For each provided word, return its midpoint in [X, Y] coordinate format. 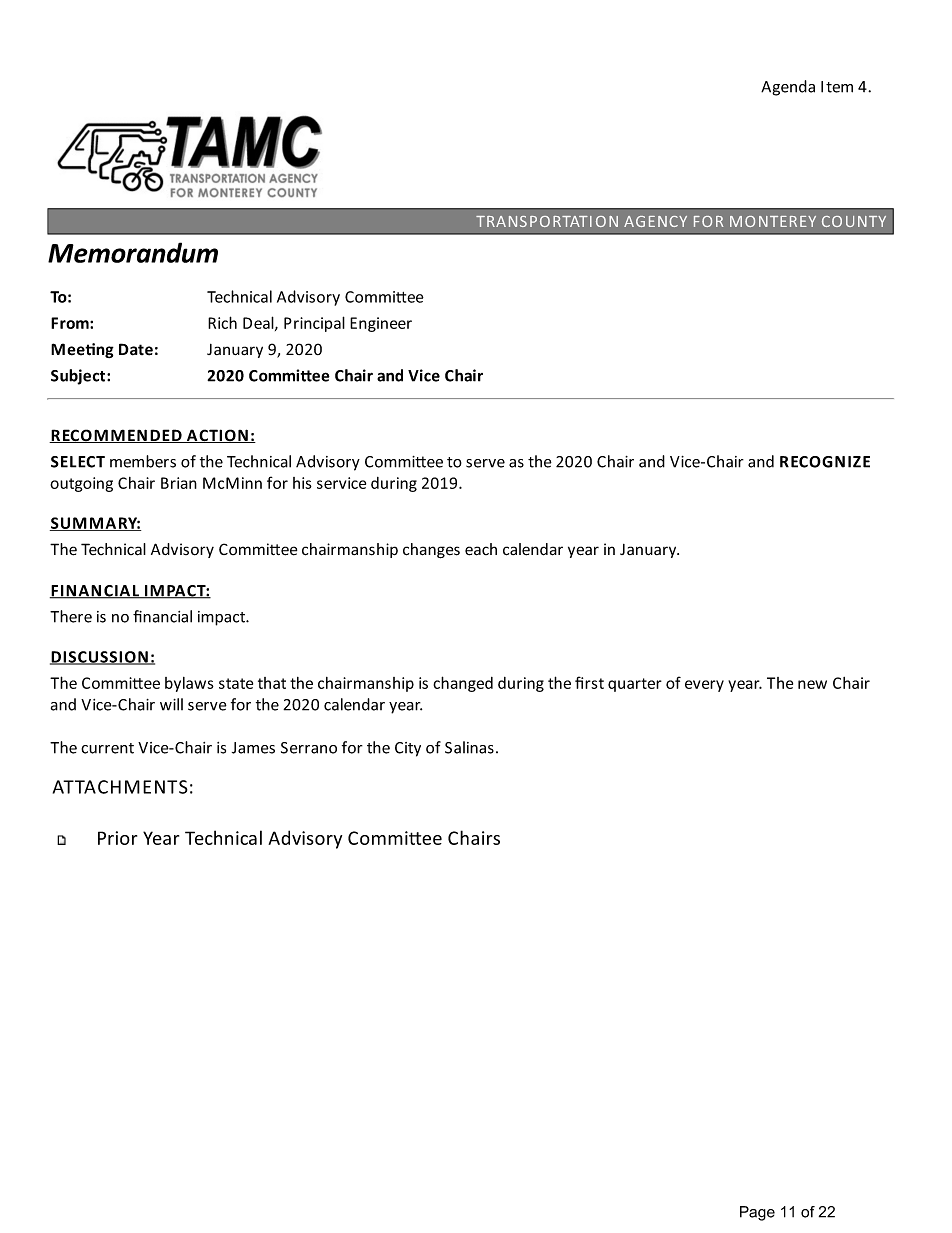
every [704, 686]
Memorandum [133, 252]
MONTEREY [773, 221]
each [481, 549]
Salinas [469, 747]
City [408, 749]
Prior [117, 838]
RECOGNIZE [825, 462]
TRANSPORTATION [547, 221]
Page [757, 1213]
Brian [179, 483]
